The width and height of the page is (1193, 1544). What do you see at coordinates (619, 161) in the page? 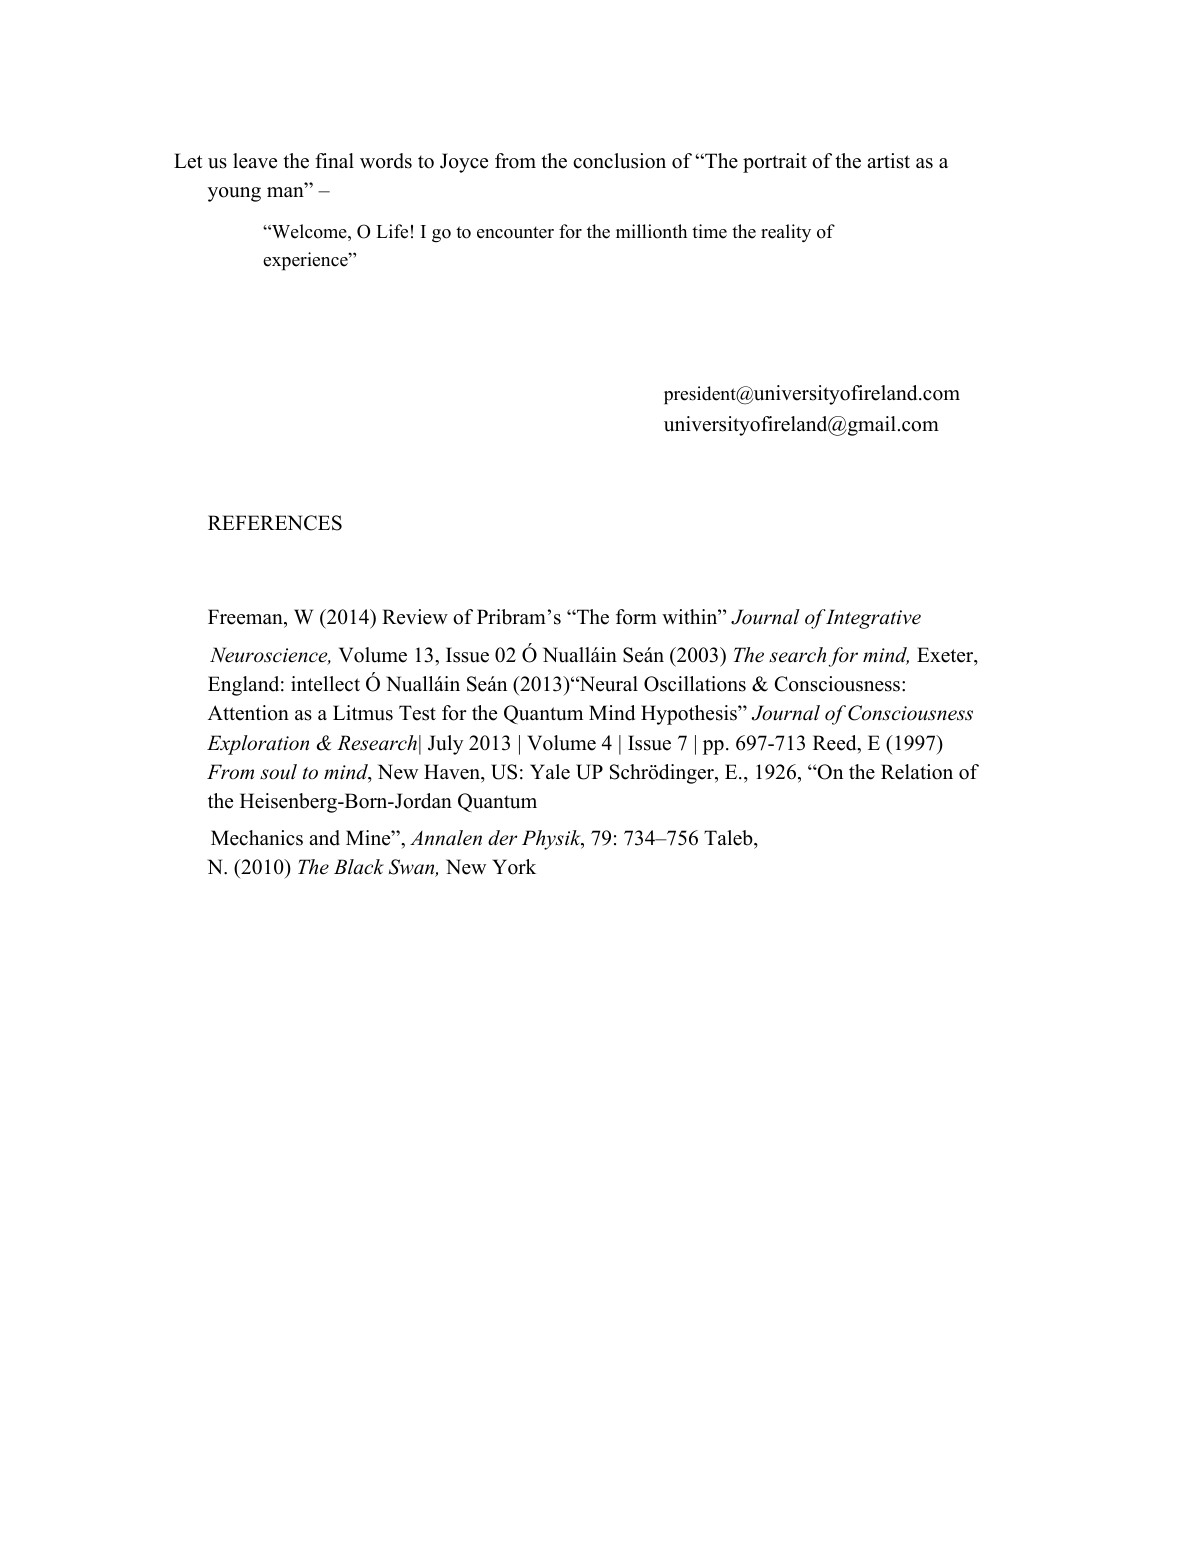
I see `conclusion` at bounding box center [619, 161].
